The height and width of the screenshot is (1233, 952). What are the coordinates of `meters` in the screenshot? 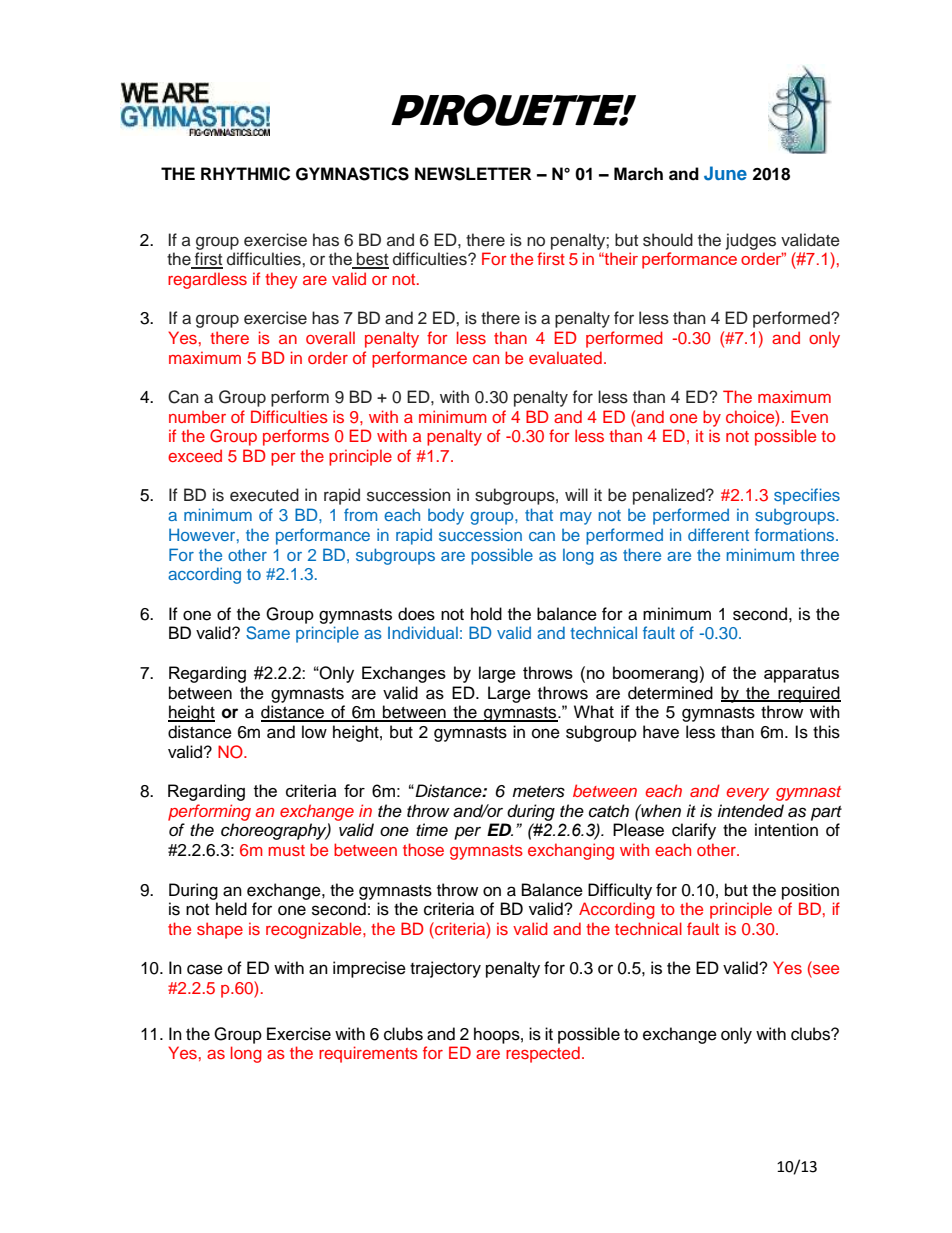 It's located at (538, 792).
